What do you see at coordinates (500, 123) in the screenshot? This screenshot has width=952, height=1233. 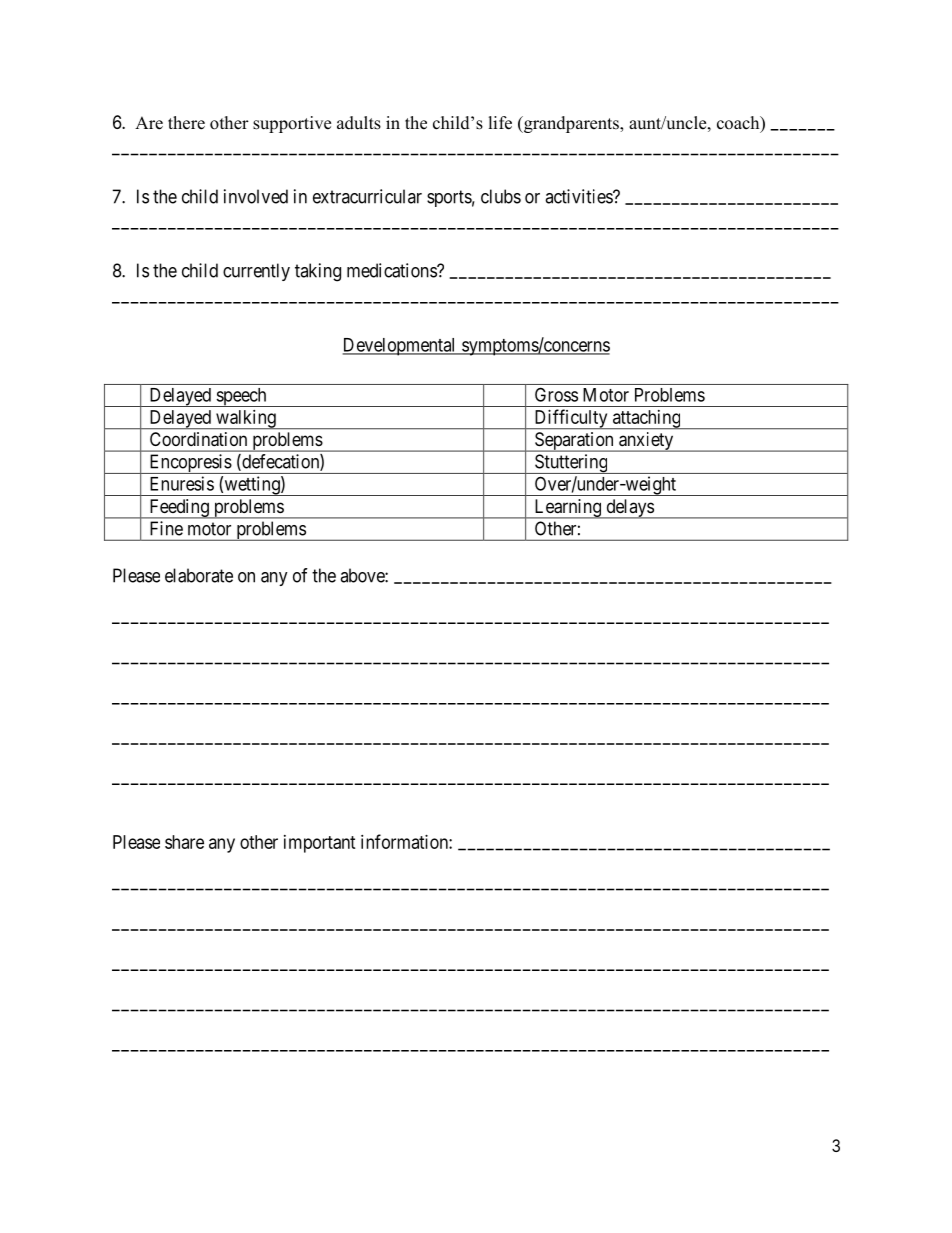 I see `life` at bounding box center [500, 123].
